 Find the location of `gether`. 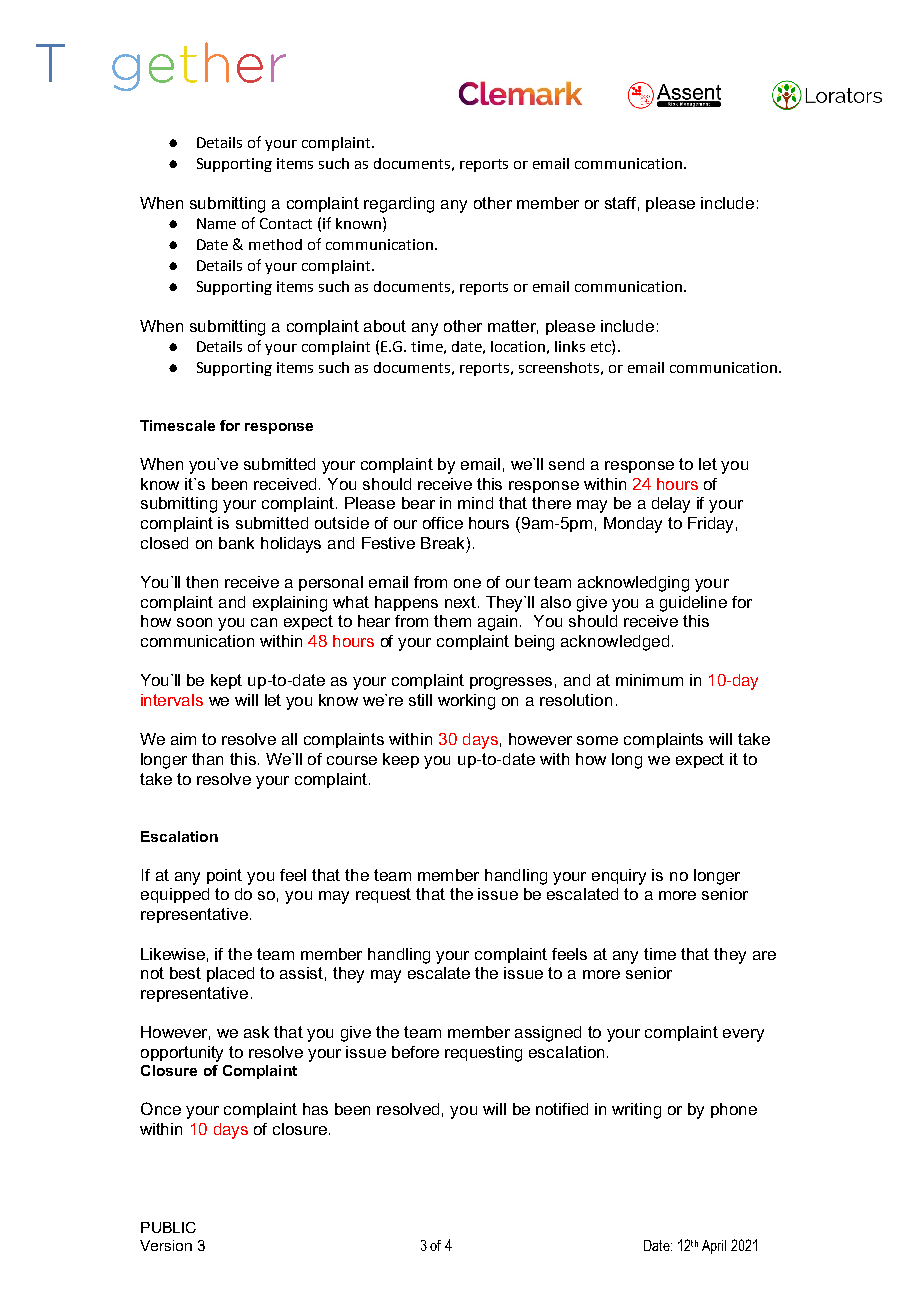

gether is located at coordinates (199, 66).
